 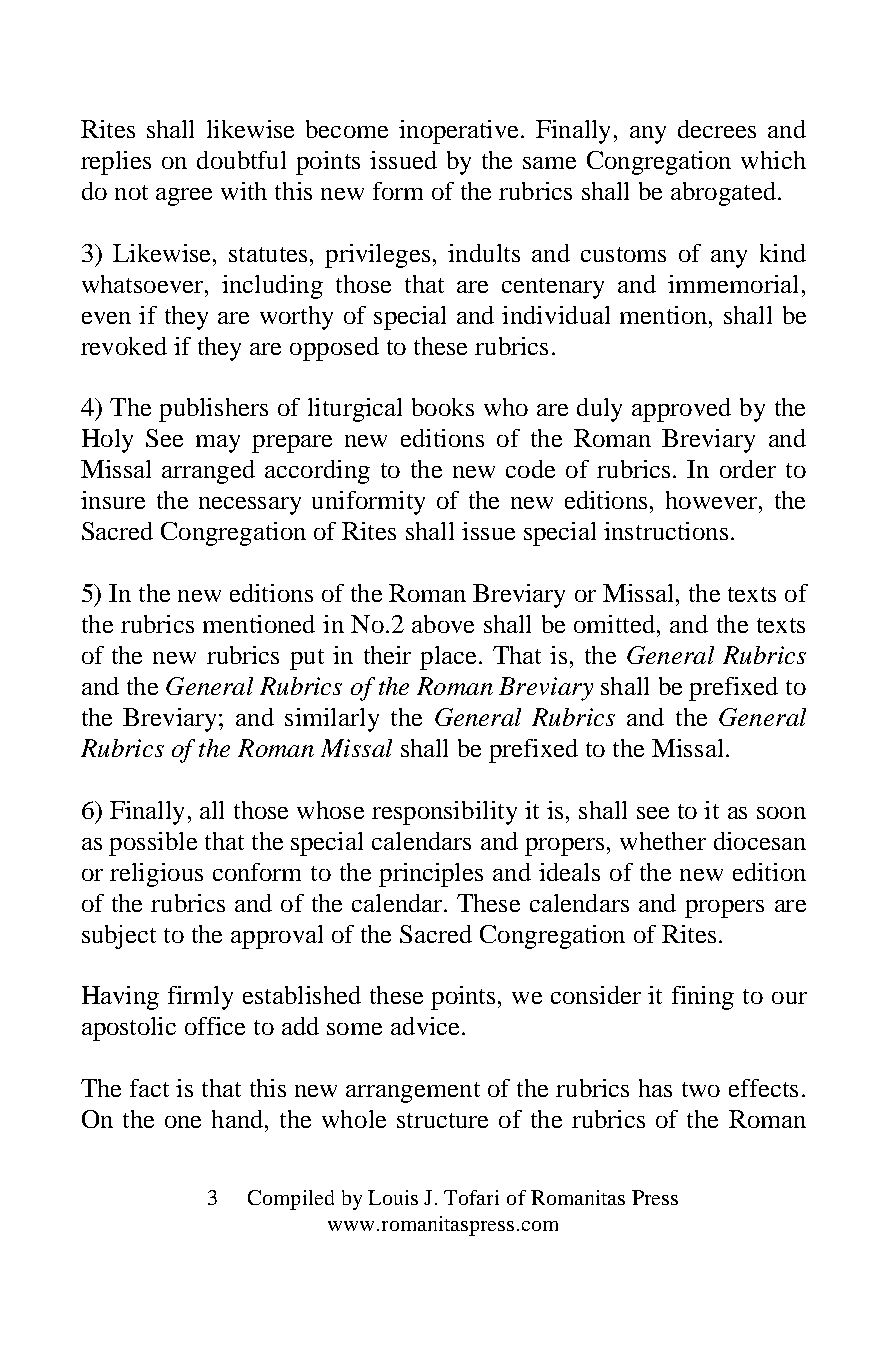 I want to click on hand, so click(x=239, y=1119).
